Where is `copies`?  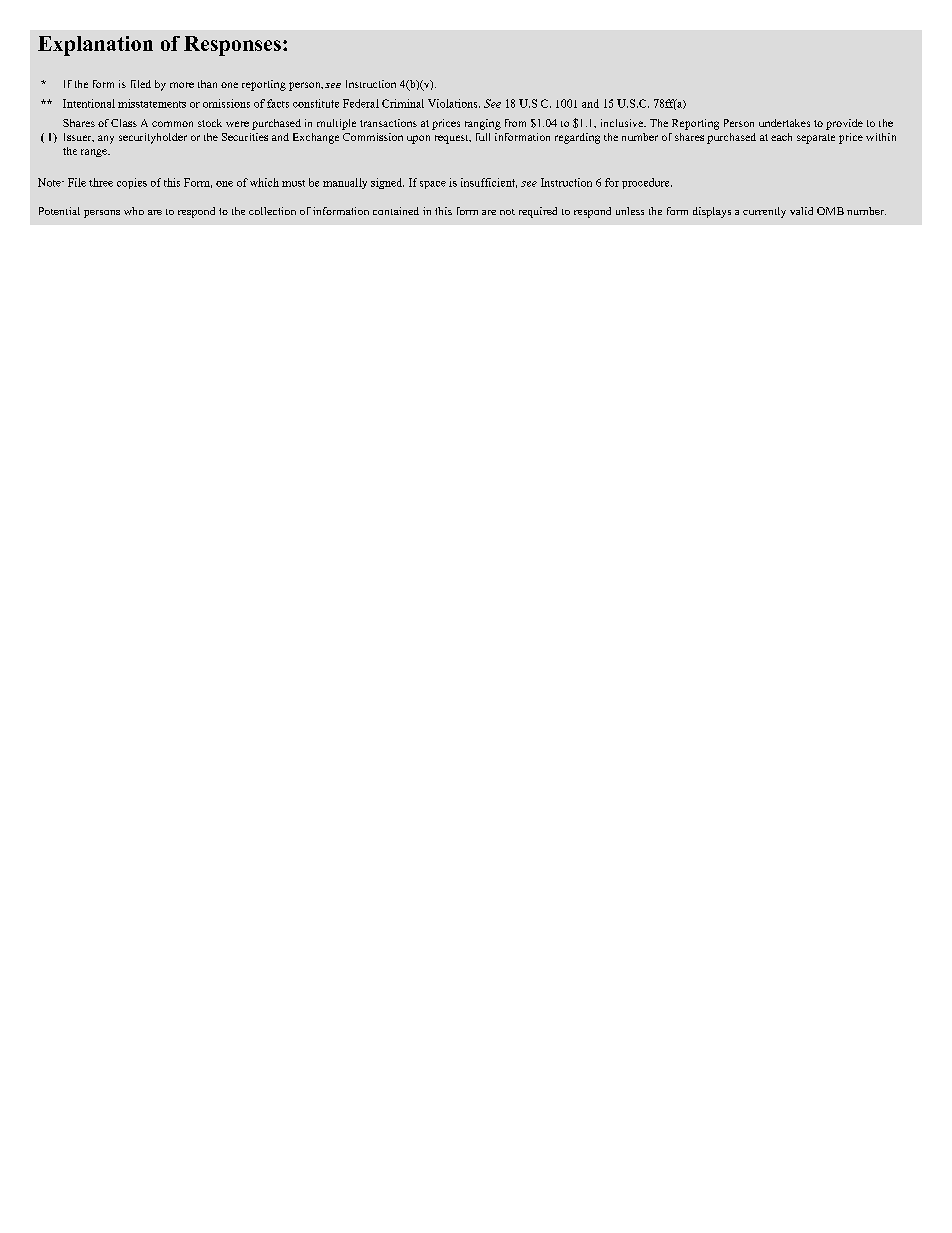 copies is located at coordinates (132, 183).
